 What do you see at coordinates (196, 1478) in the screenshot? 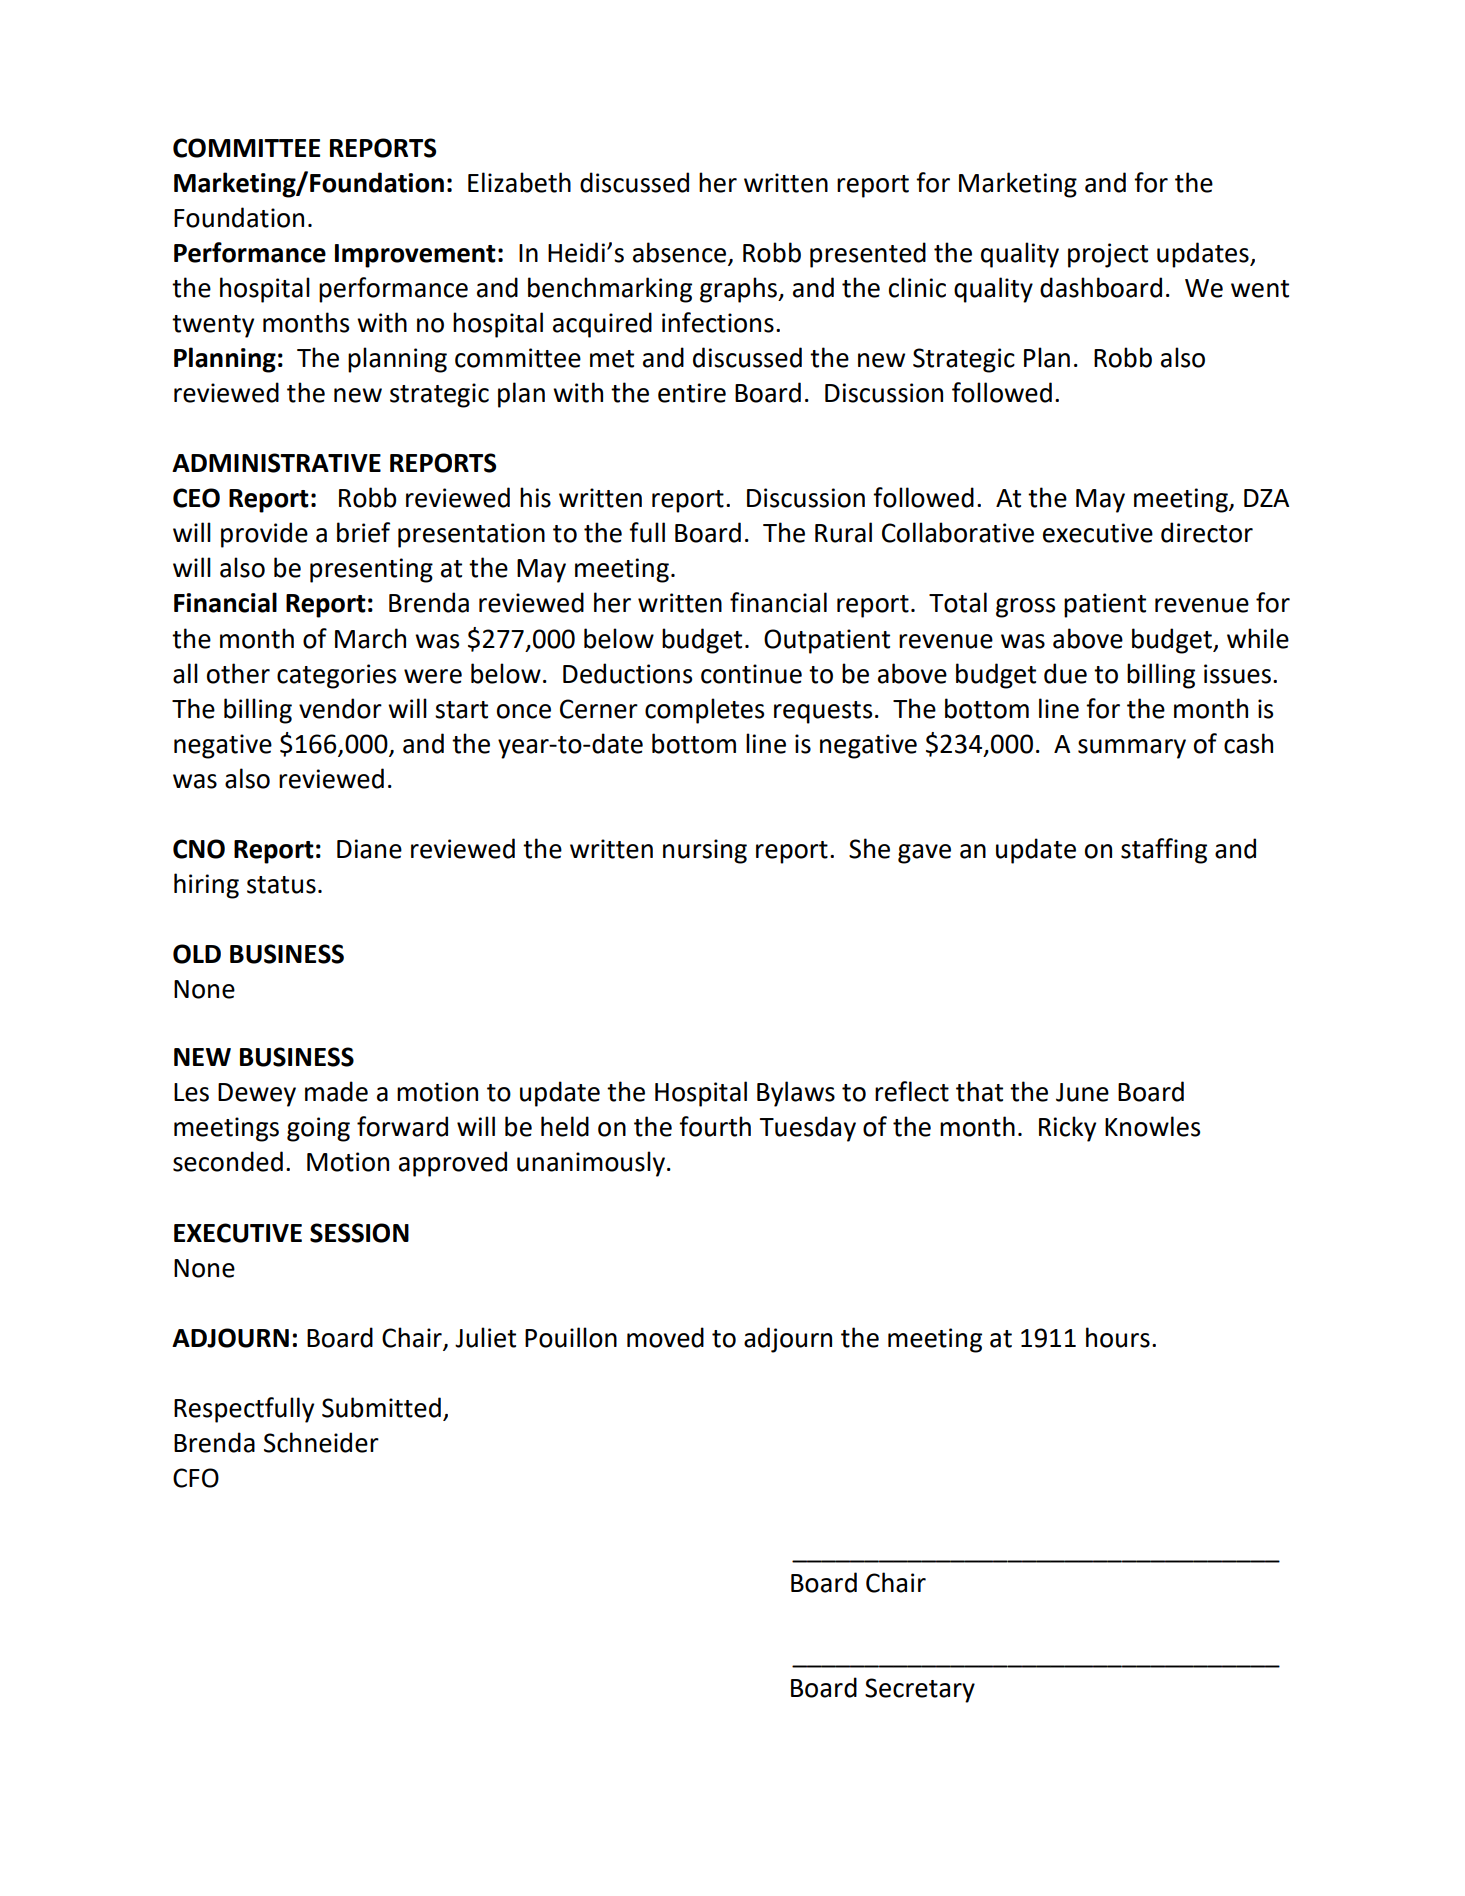
I see `CFO` at bounding box center [196, 1478].
